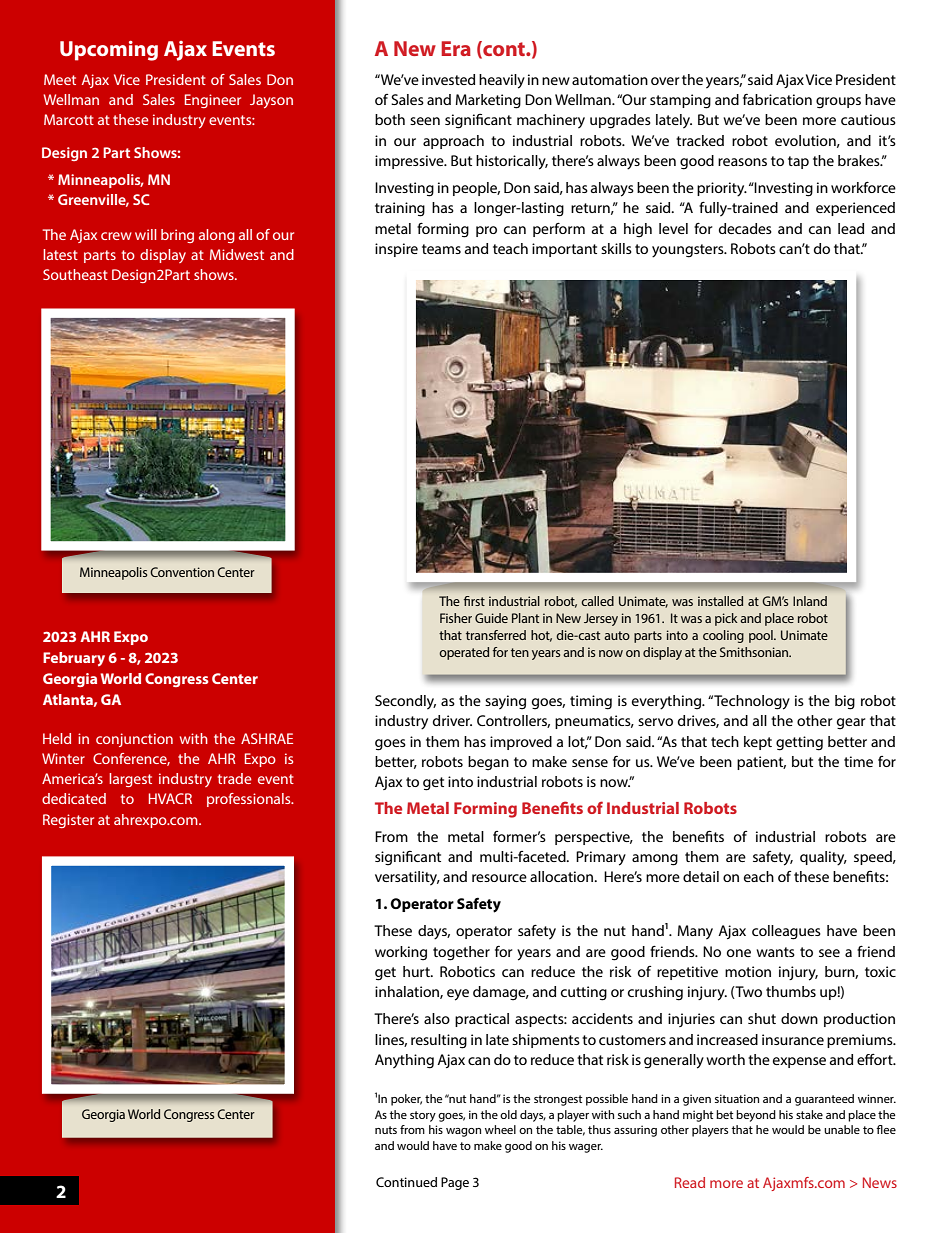  Describe the element at coordinates (777, 99) in the screenshot. I see `fabrication` at that location.
